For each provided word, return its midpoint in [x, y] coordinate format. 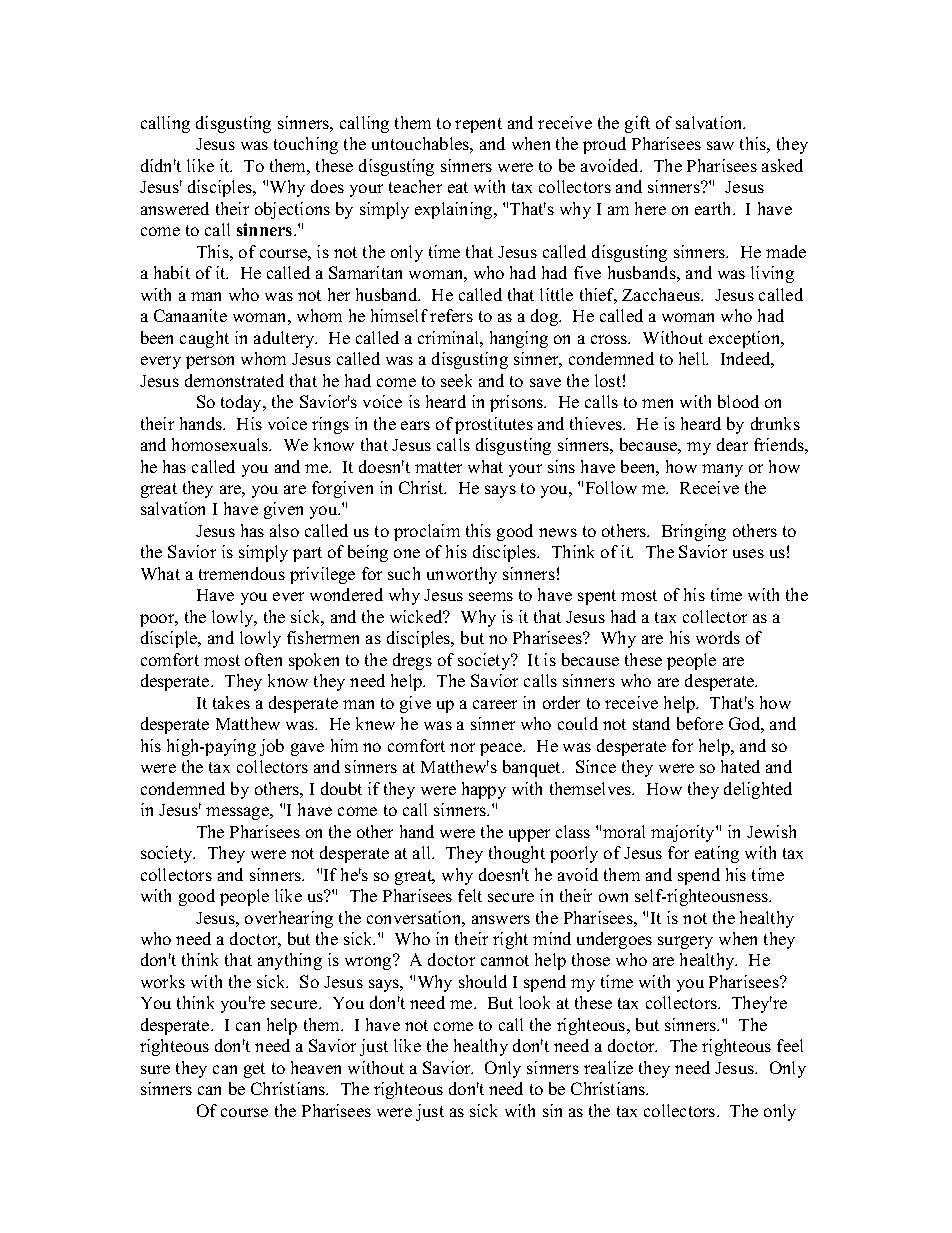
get [254, 1070]
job [272, 747]
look [534, 1002]
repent [478, 125]
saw [720, 145]
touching [306, 145]
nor [462, 747]
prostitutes [494, 425]
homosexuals [221, 444]
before [700, 723]
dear [732, 444]
